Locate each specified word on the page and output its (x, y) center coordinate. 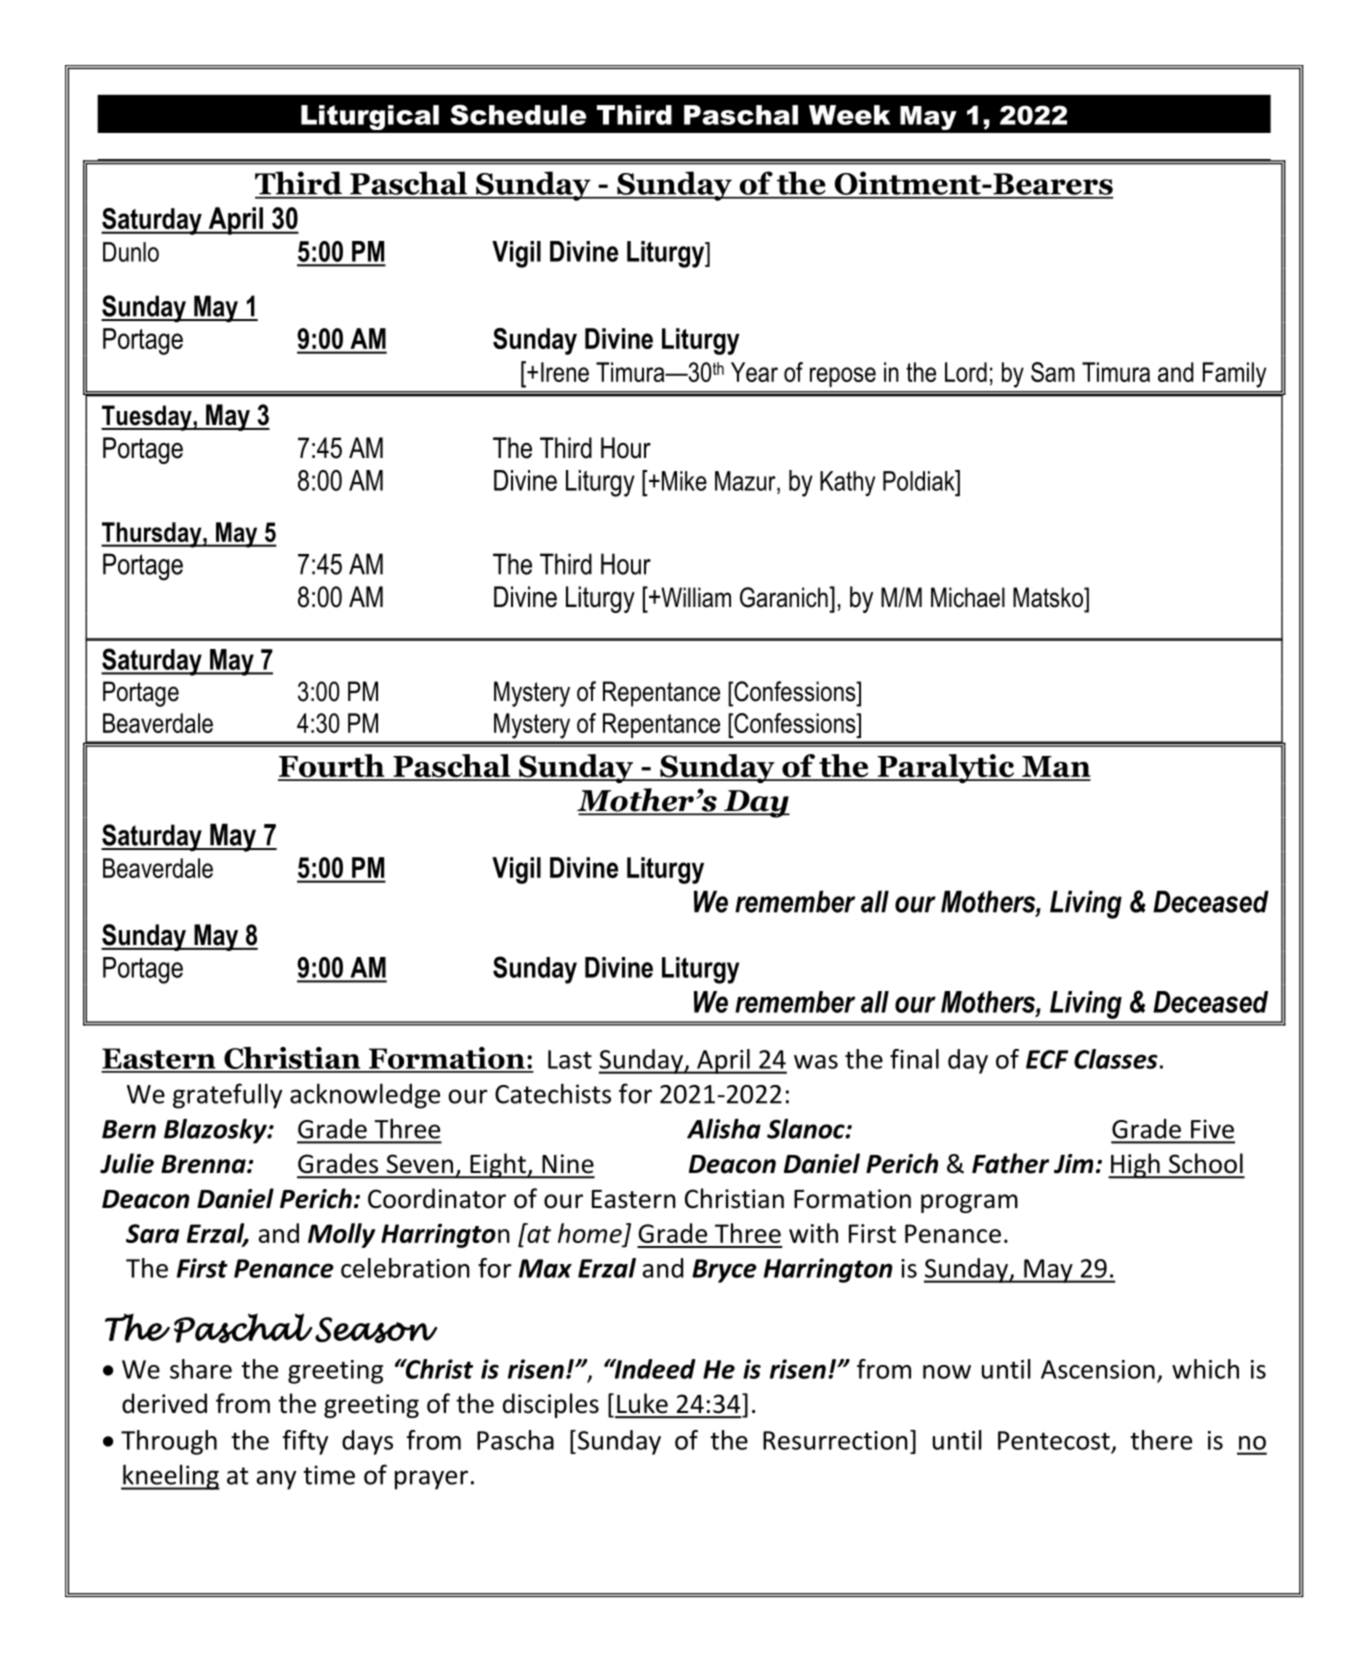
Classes (1116, 1059)
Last (570, 1059)
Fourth (332, 767)
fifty (305, 1442)
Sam (1053, 372)
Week (850, 115)
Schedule (518, 115)
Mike (684, 481)
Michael (968, 597)
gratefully (227, 1096)
